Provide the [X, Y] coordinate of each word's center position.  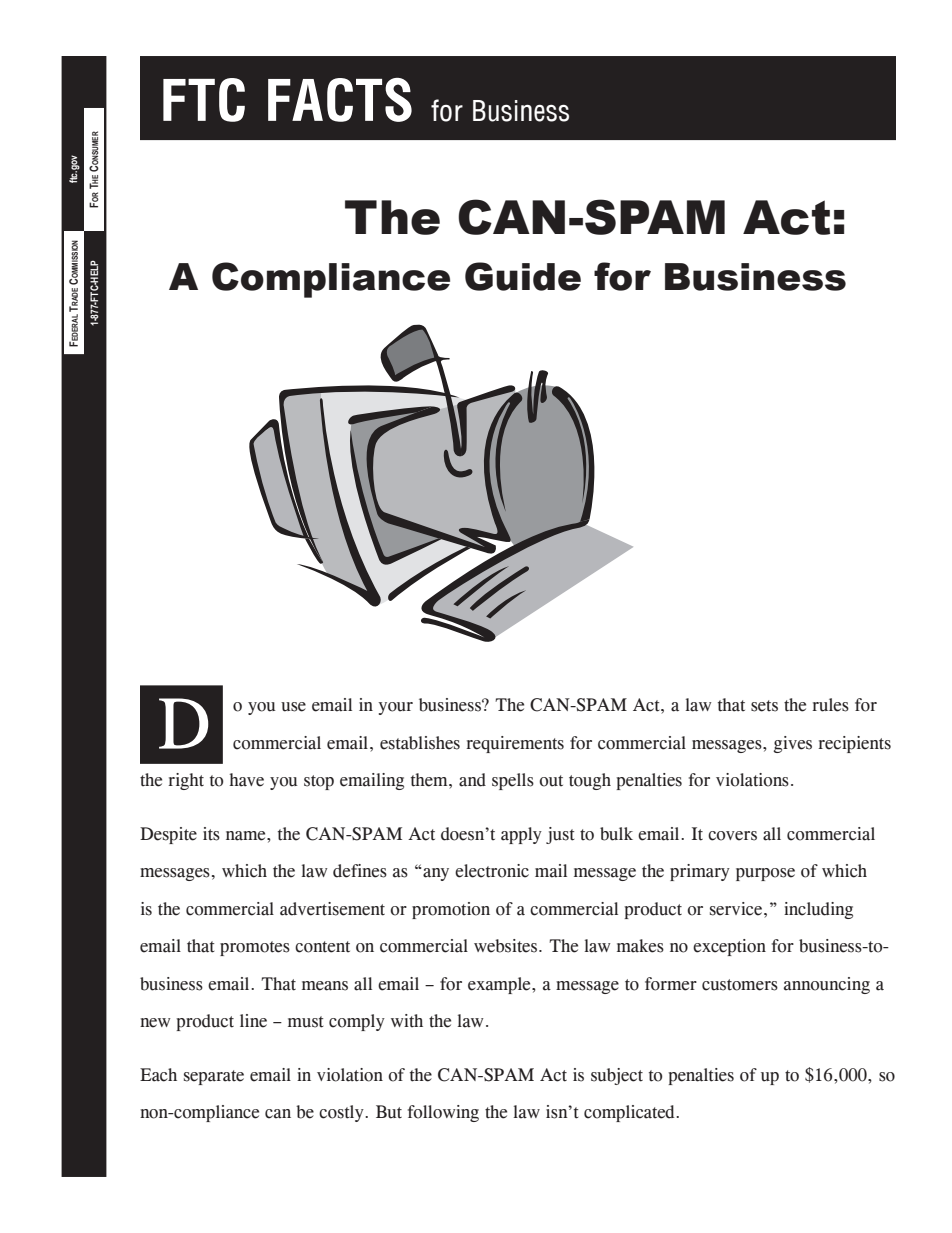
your [395, 708]
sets [764, 706]
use [293, 707]
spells [513, 781]
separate [214, 1077]
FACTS [340, 100]
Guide [523, 276]
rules [830, 705]
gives [792, 744]
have [246, 780]
